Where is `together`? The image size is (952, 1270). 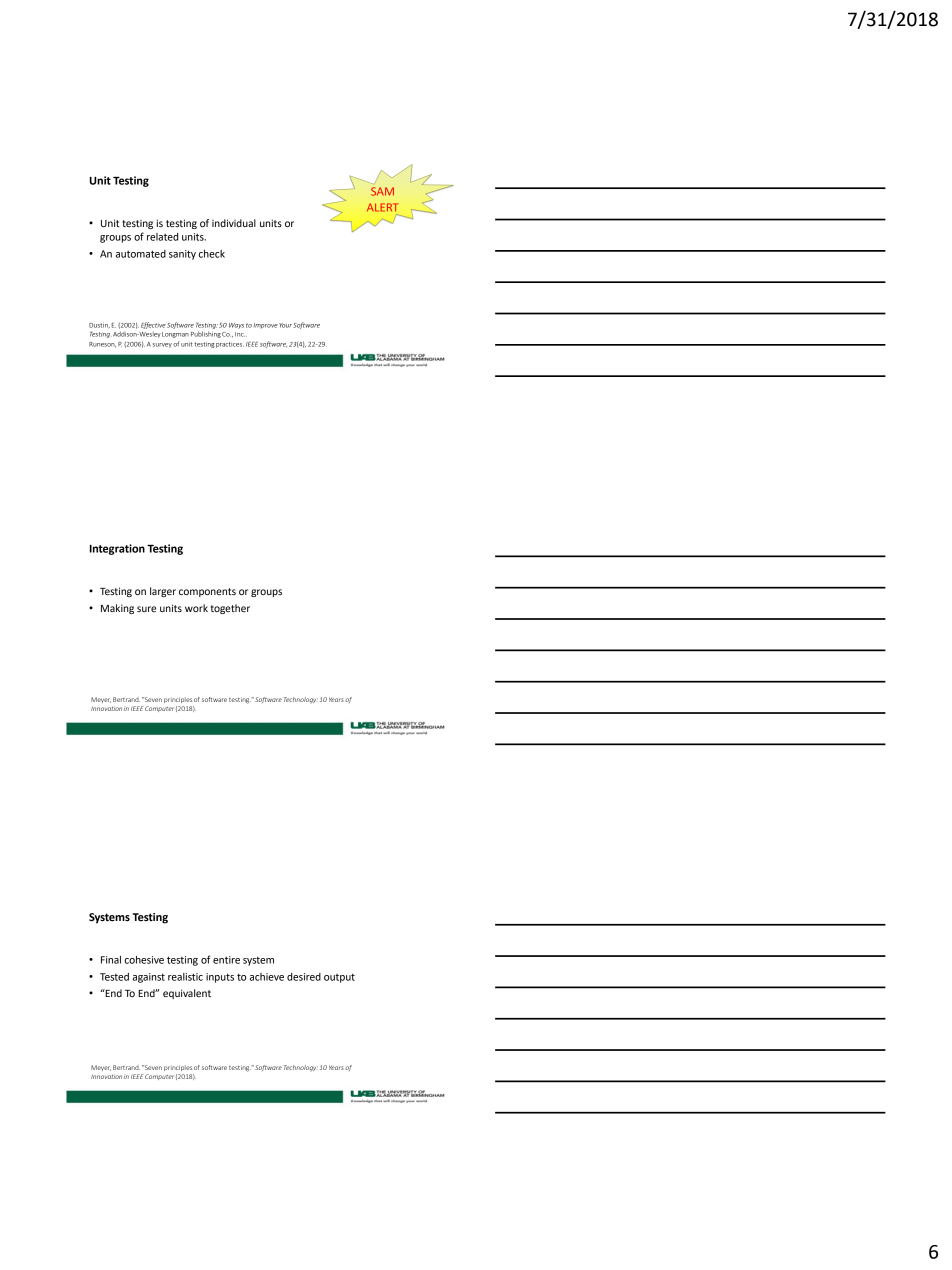
together is located at coordinates (230, 609).
